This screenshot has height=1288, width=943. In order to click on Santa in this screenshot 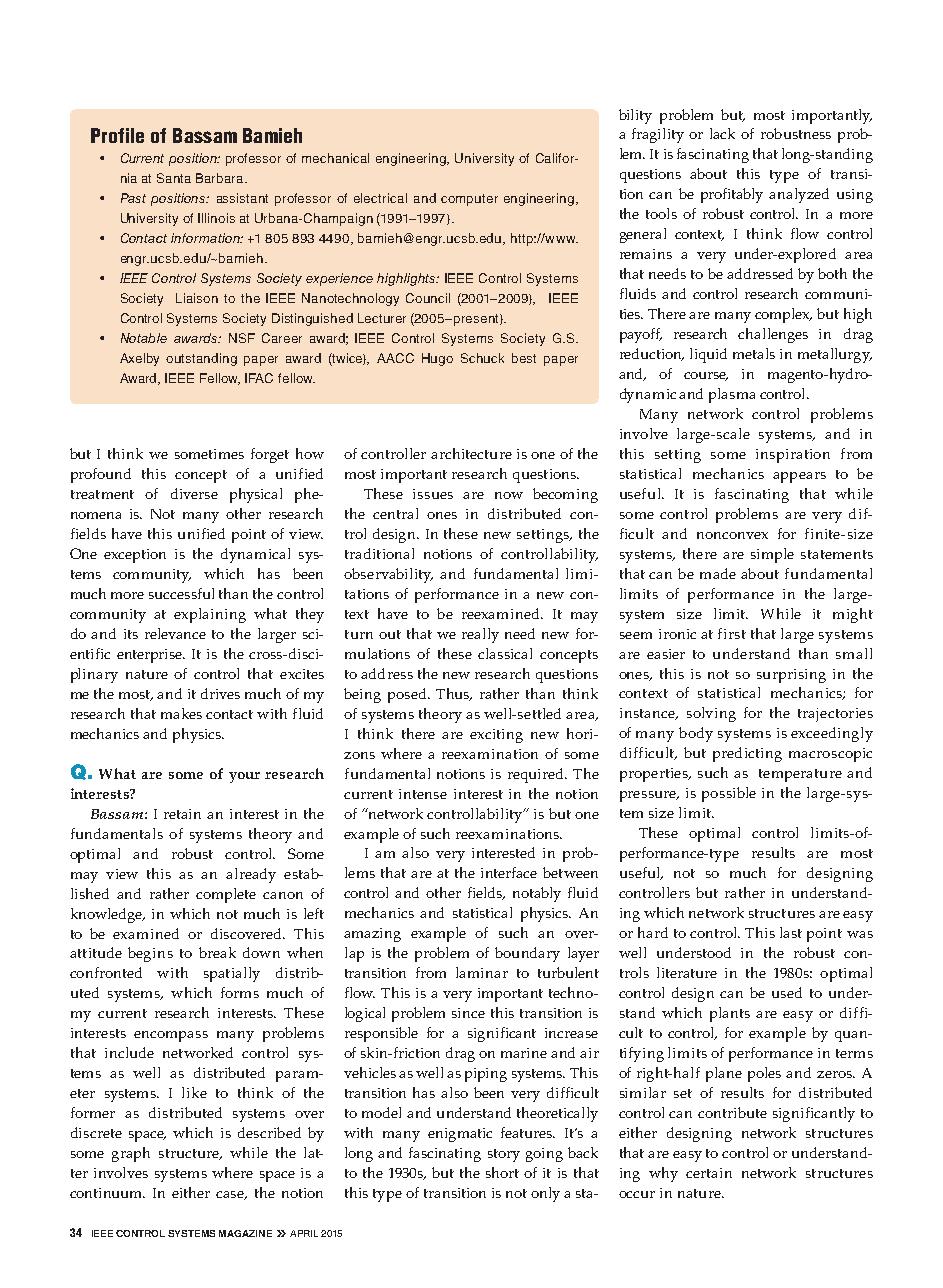, I will do `click(174, 178)`.
